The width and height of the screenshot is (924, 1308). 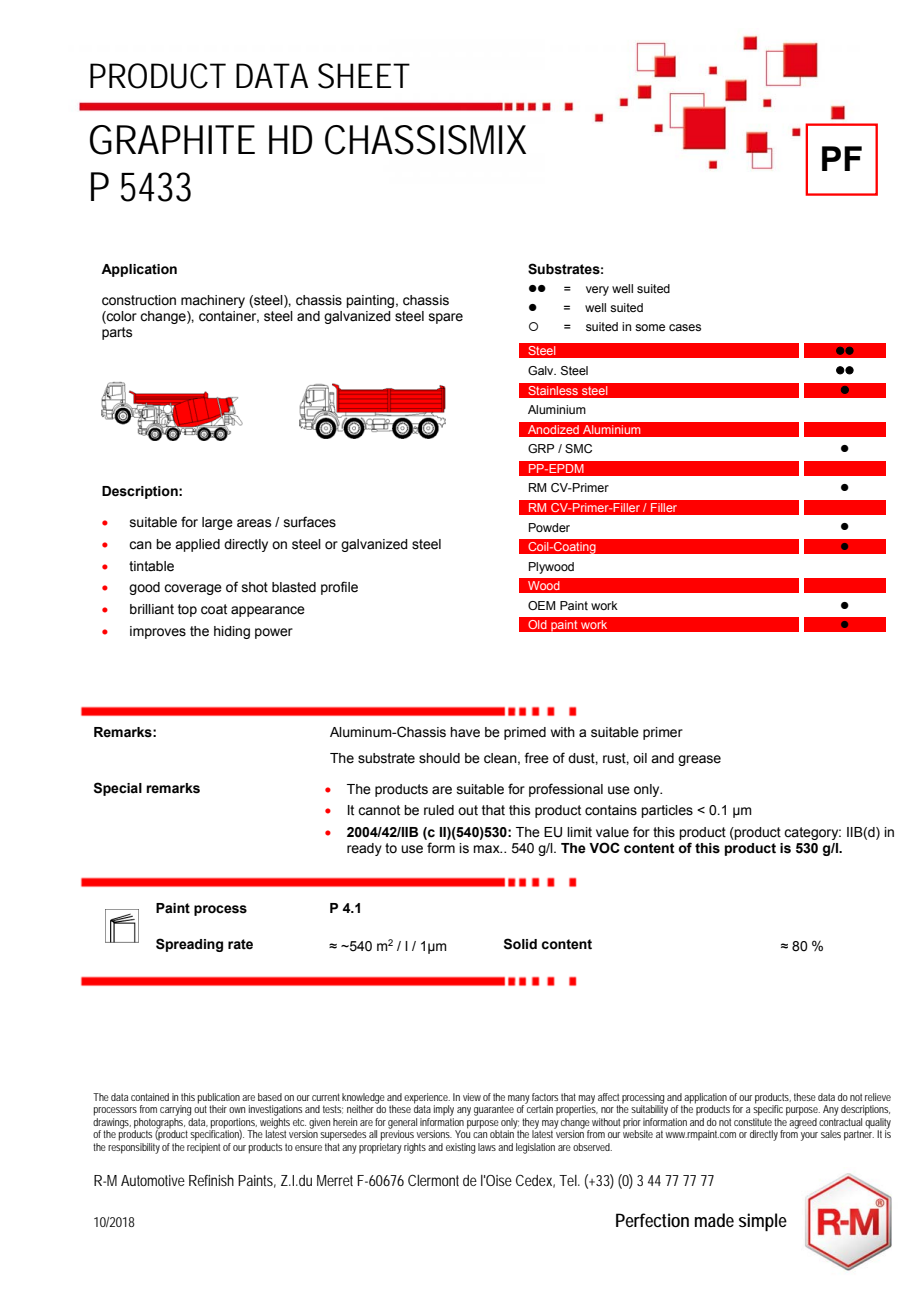 What do you see at coordinates (597, 291) in the screenshot?
I see `very` at bounding box center [597, 291].
